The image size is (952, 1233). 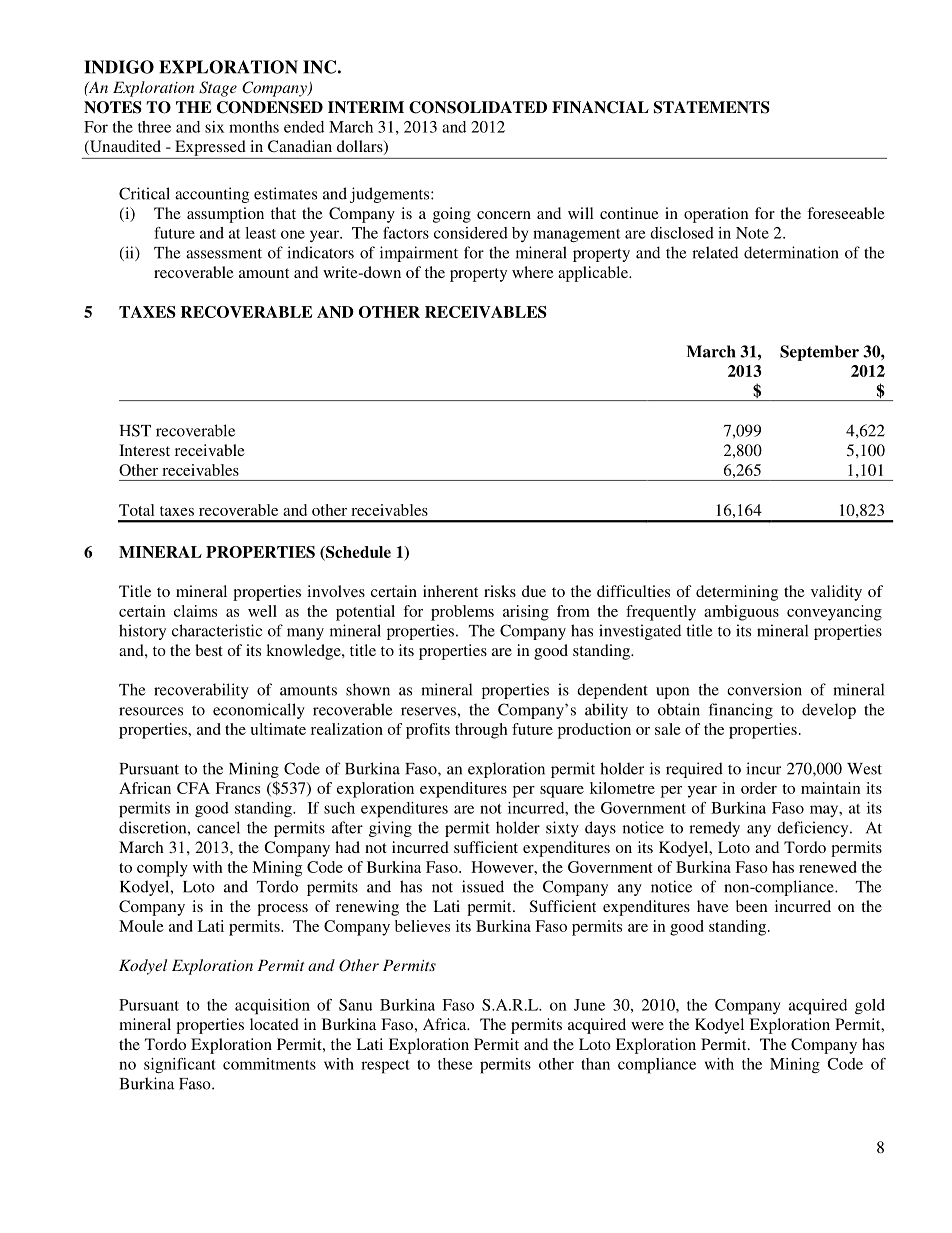 I want to click on validity, so click(x=836, y=593).
